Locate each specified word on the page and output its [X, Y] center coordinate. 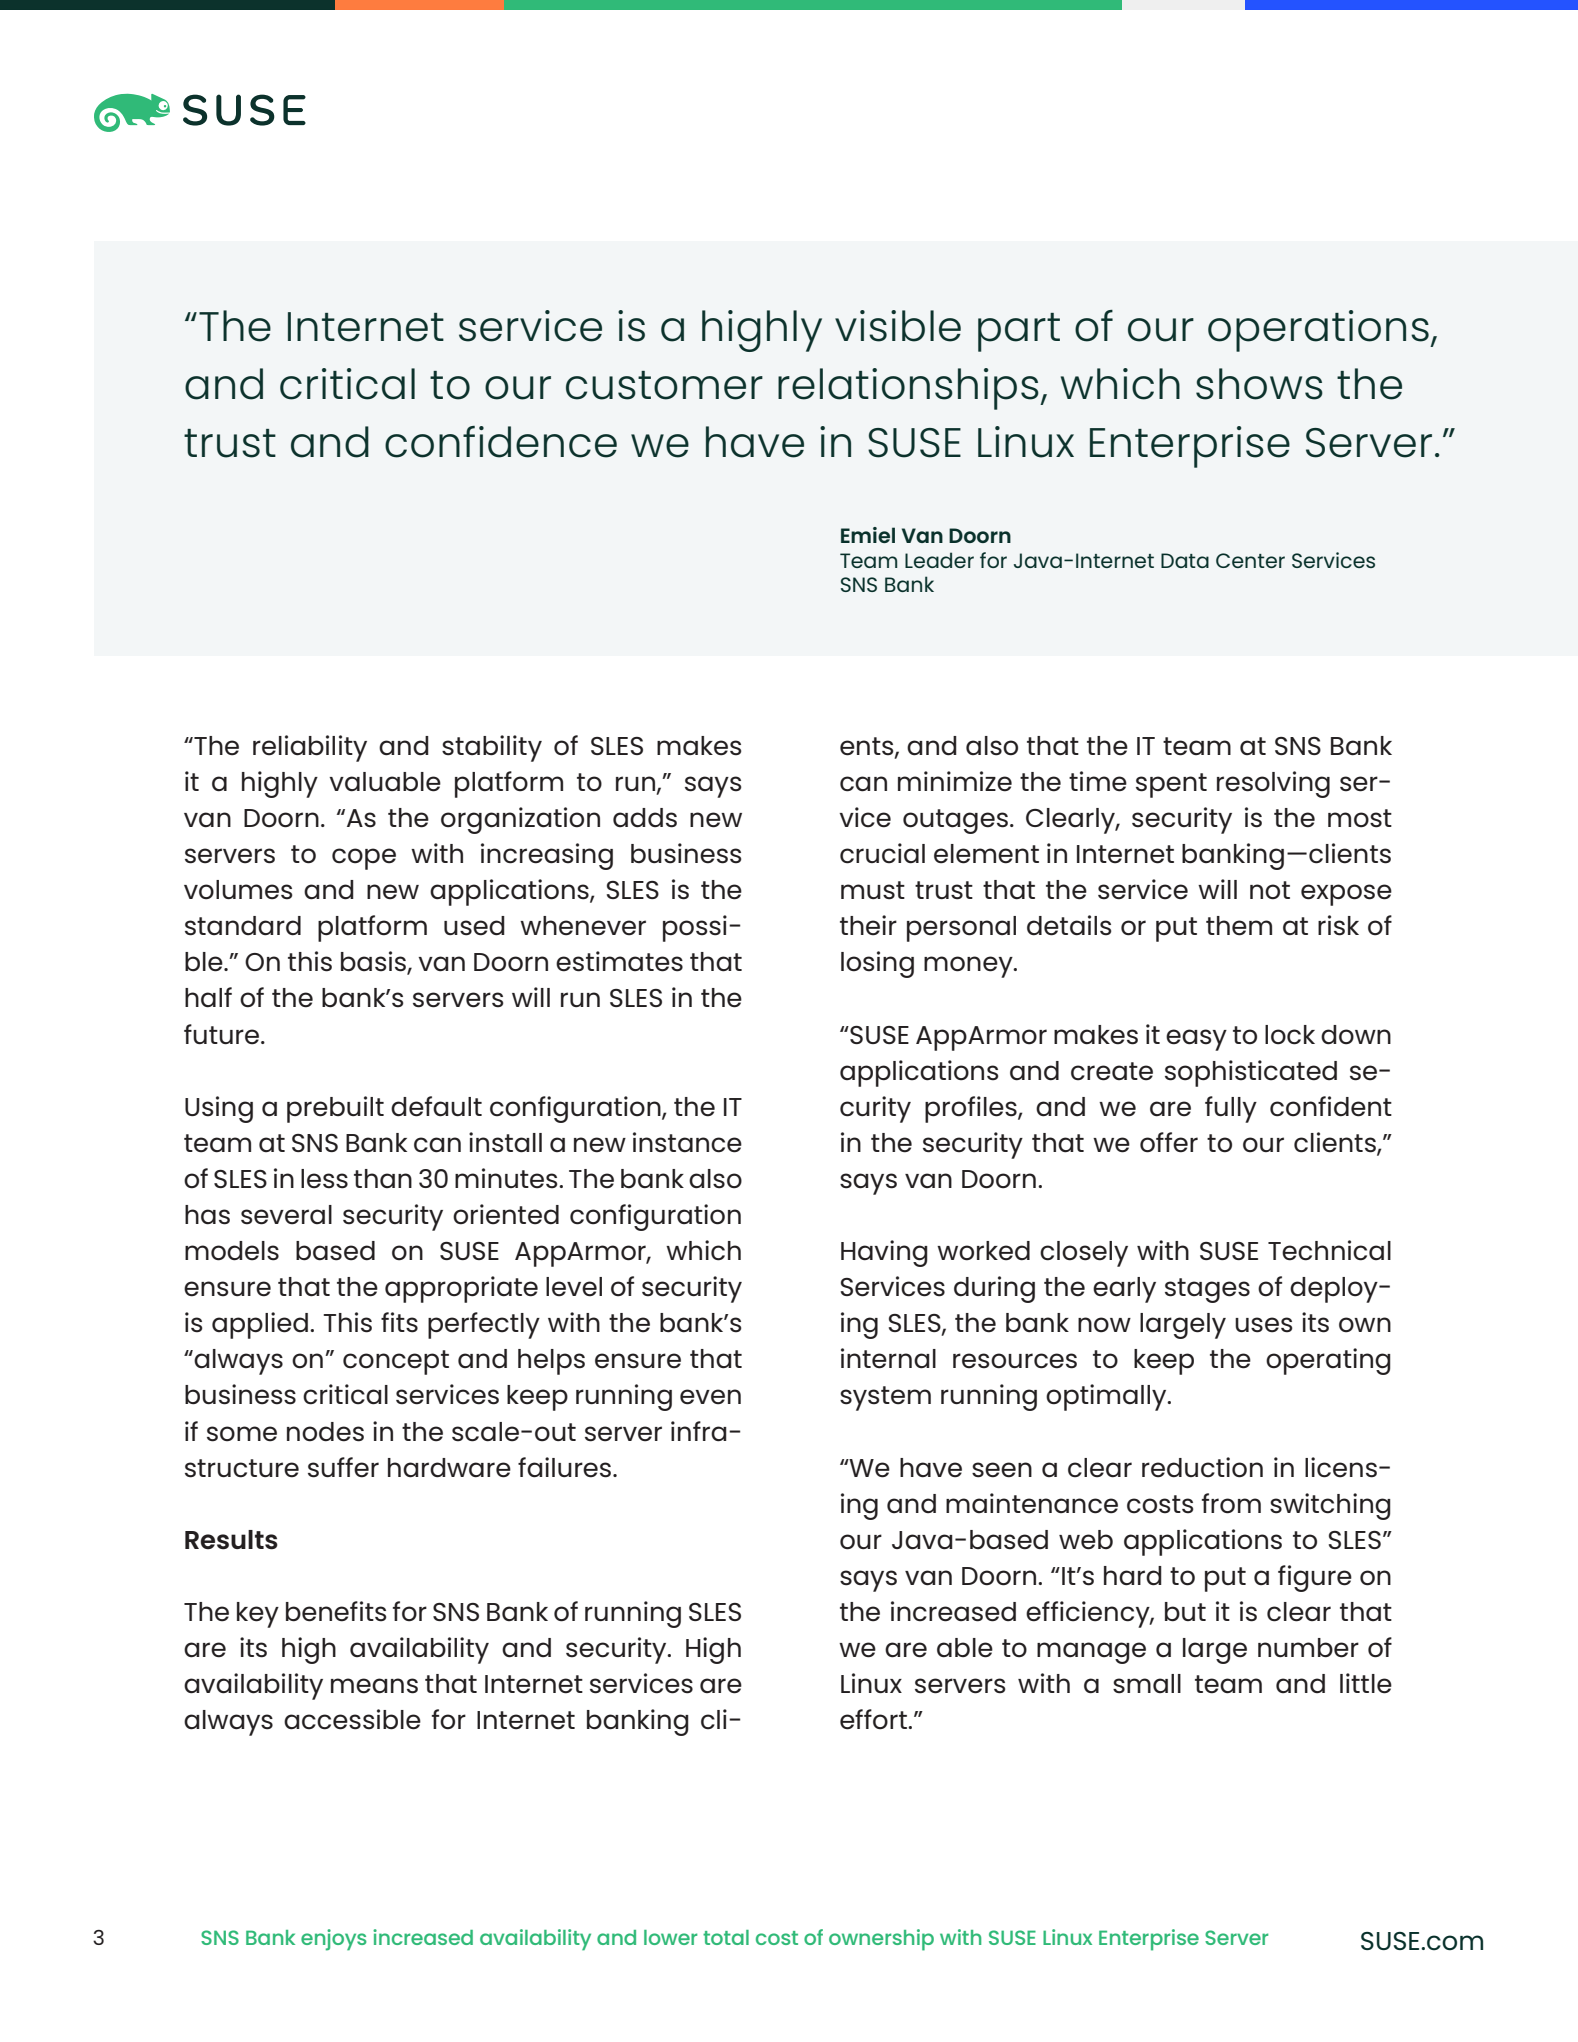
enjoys [334, 1940]
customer [664, 385]
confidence [501, 442]
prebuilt [335, 1109]
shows [1259, 384]
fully [1231, 1109]
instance [687, 1142]
